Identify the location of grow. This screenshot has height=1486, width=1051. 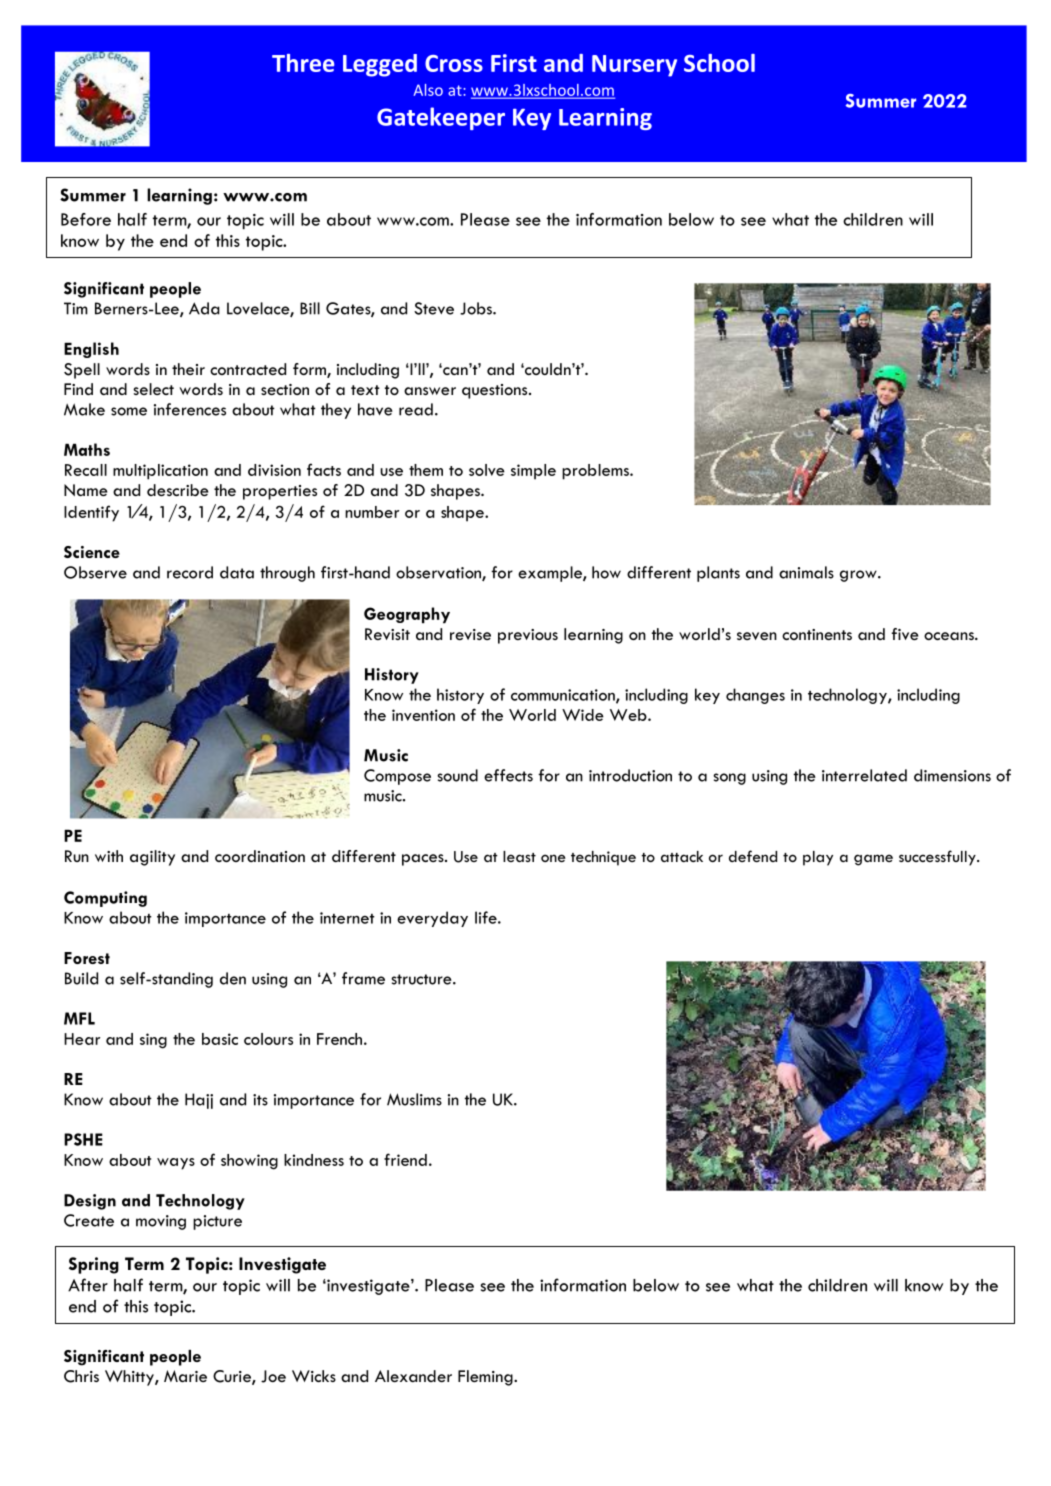
(859, 576).
